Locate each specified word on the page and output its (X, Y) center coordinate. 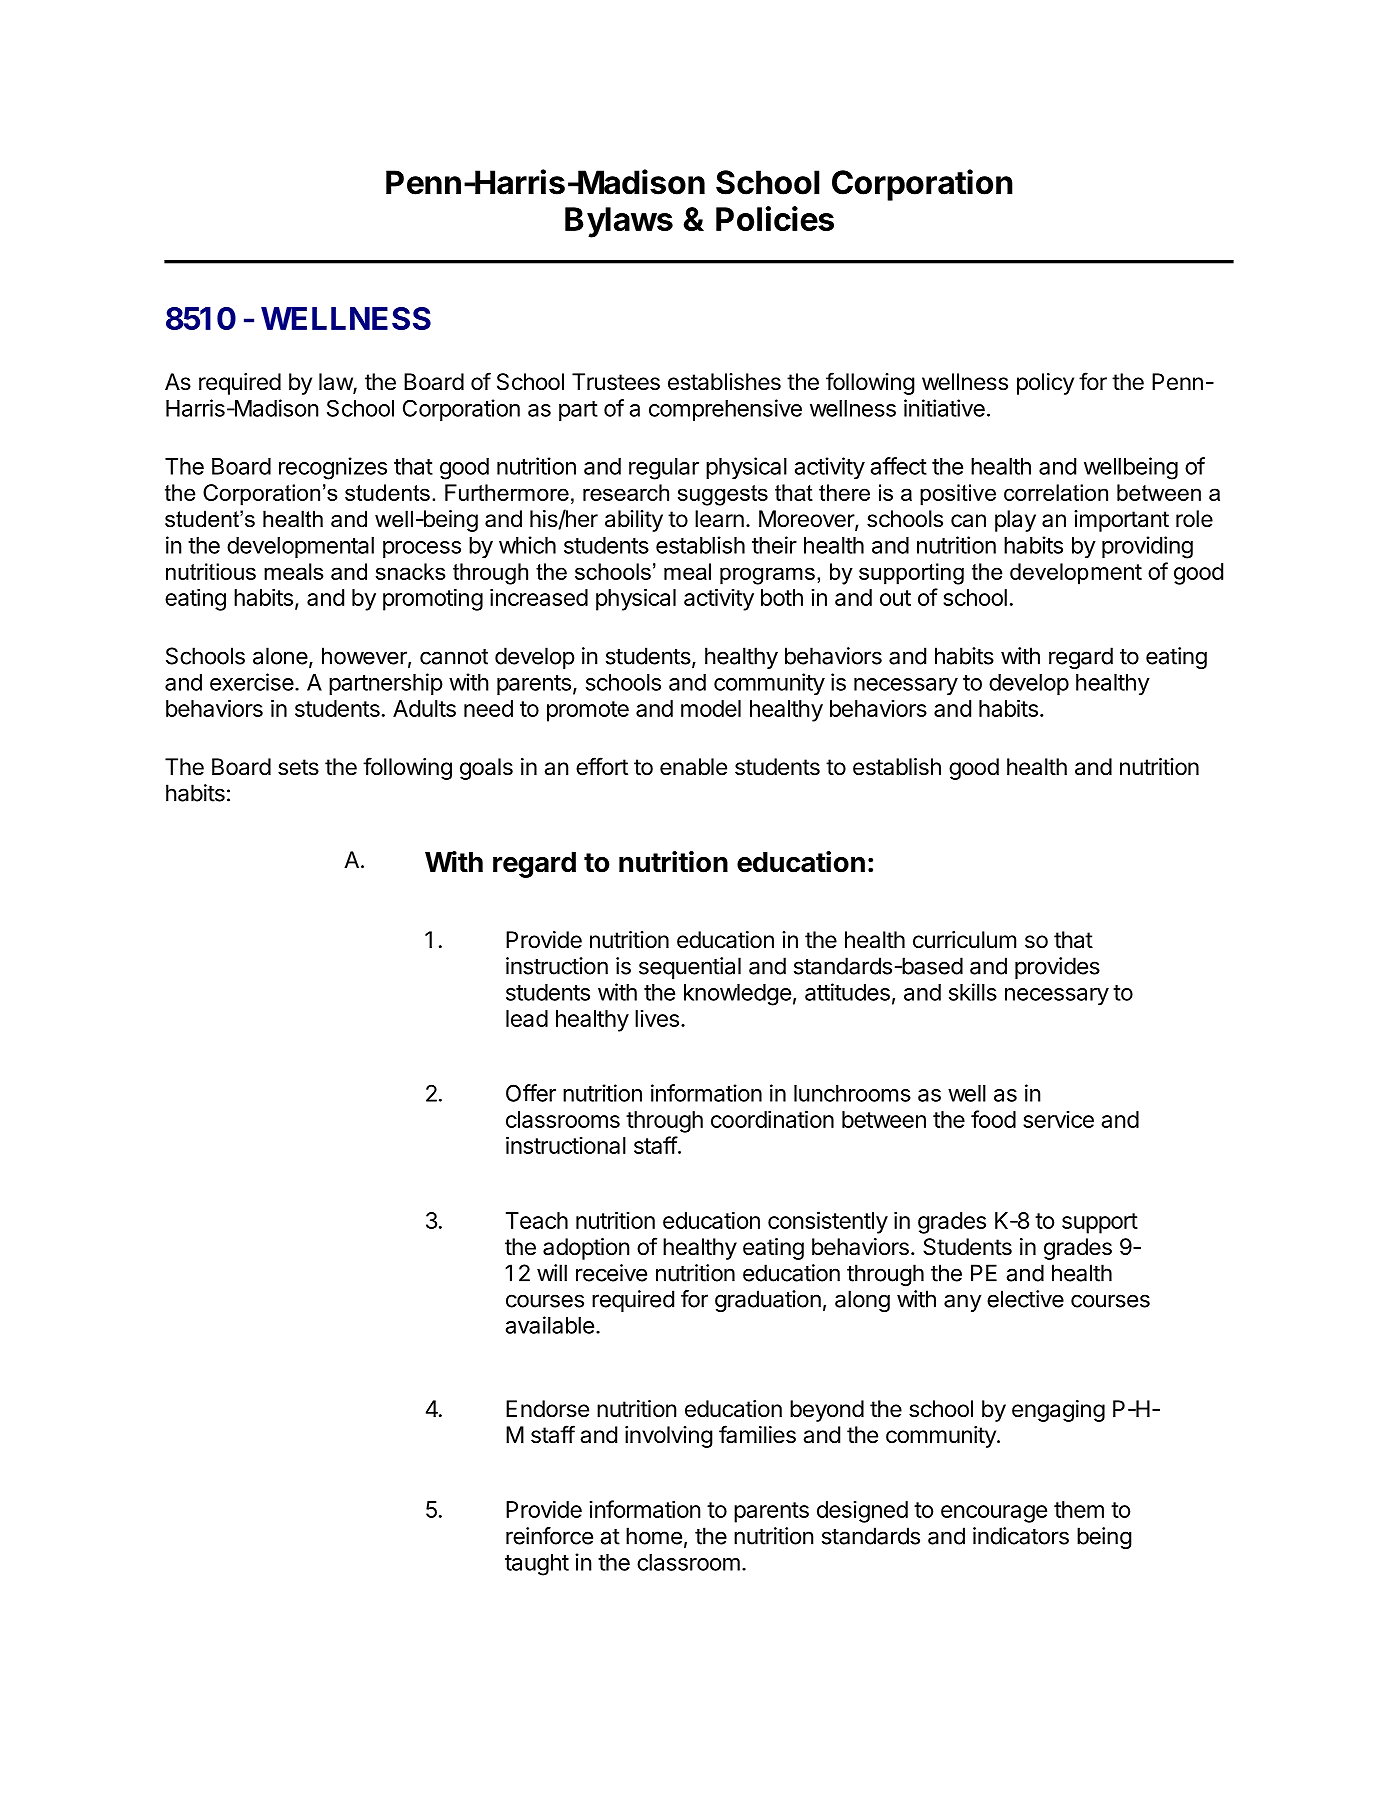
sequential (690, 968)
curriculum (964, 940)
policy (1045, 384)
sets (298, 767)
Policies (775, 218)
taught (537, 1565)
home (654, 1536)
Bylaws (619, 222)
